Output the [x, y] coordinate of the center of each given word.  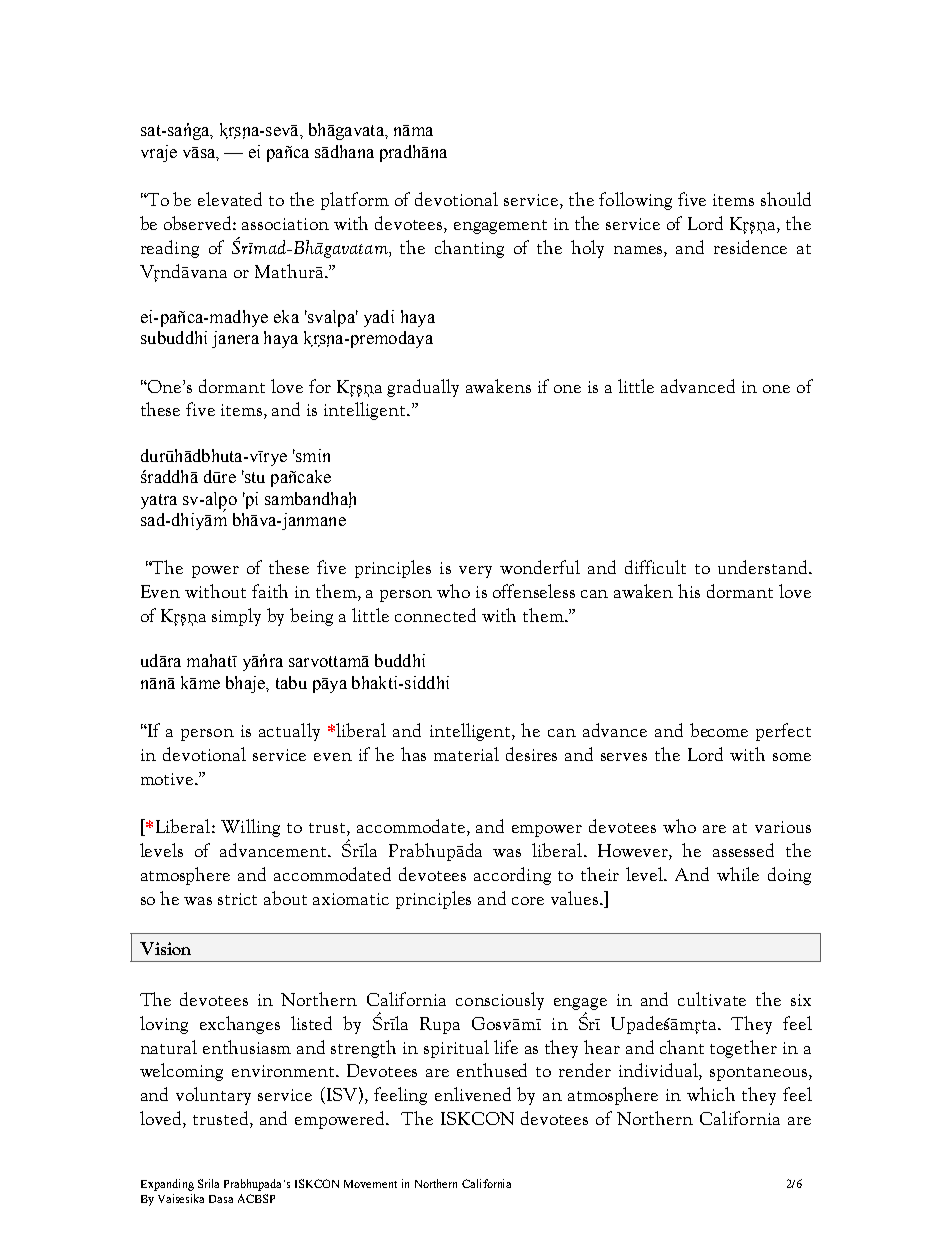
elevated [230, 199]
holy [587, 249]
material [466, 754]
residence [750, 247]
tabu [291, 682]
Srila [208, 1183]
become [719, 730]
